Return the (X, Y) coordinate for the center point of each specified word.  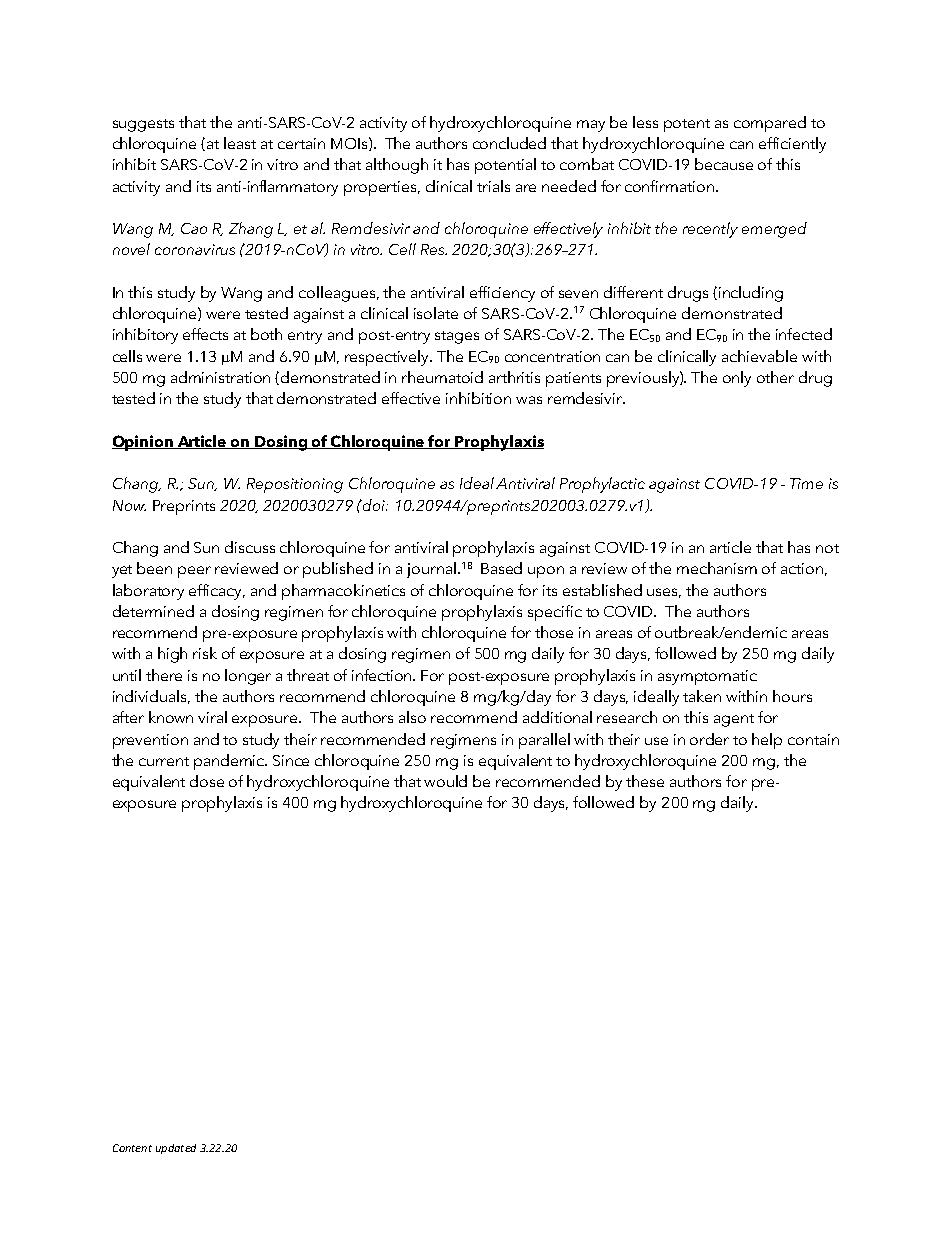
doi (374, 505)
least (240, 143)
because (724, 164)
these (645, 781)
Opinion (143, 443)
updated (176, 1149)
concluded (509, 143)
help (767, 741)
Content (132, 1148)
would (445, 781)
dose (207, 781)
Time (806, 483)
